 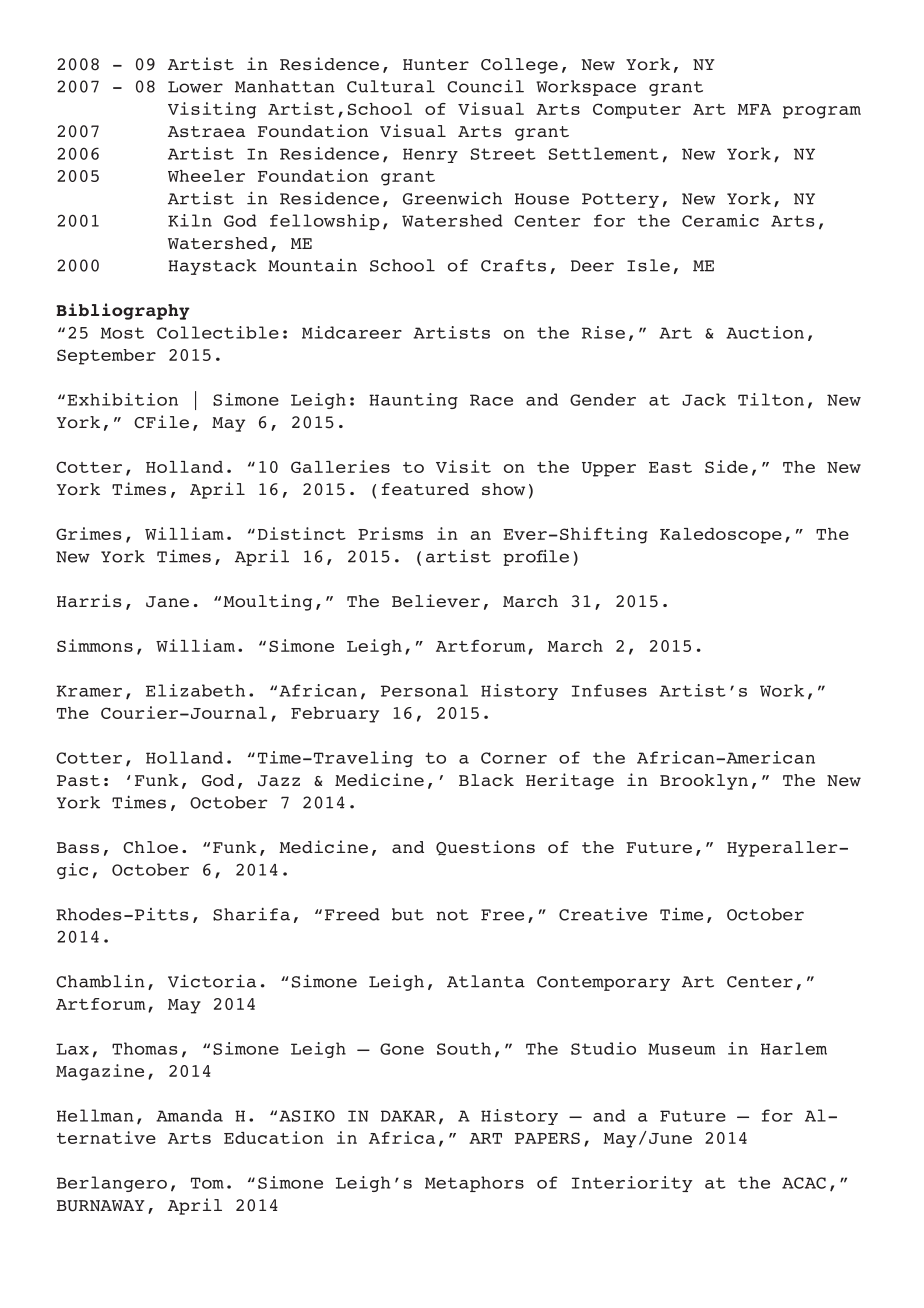 I want to click on featured, so click(x=425, y=489).
